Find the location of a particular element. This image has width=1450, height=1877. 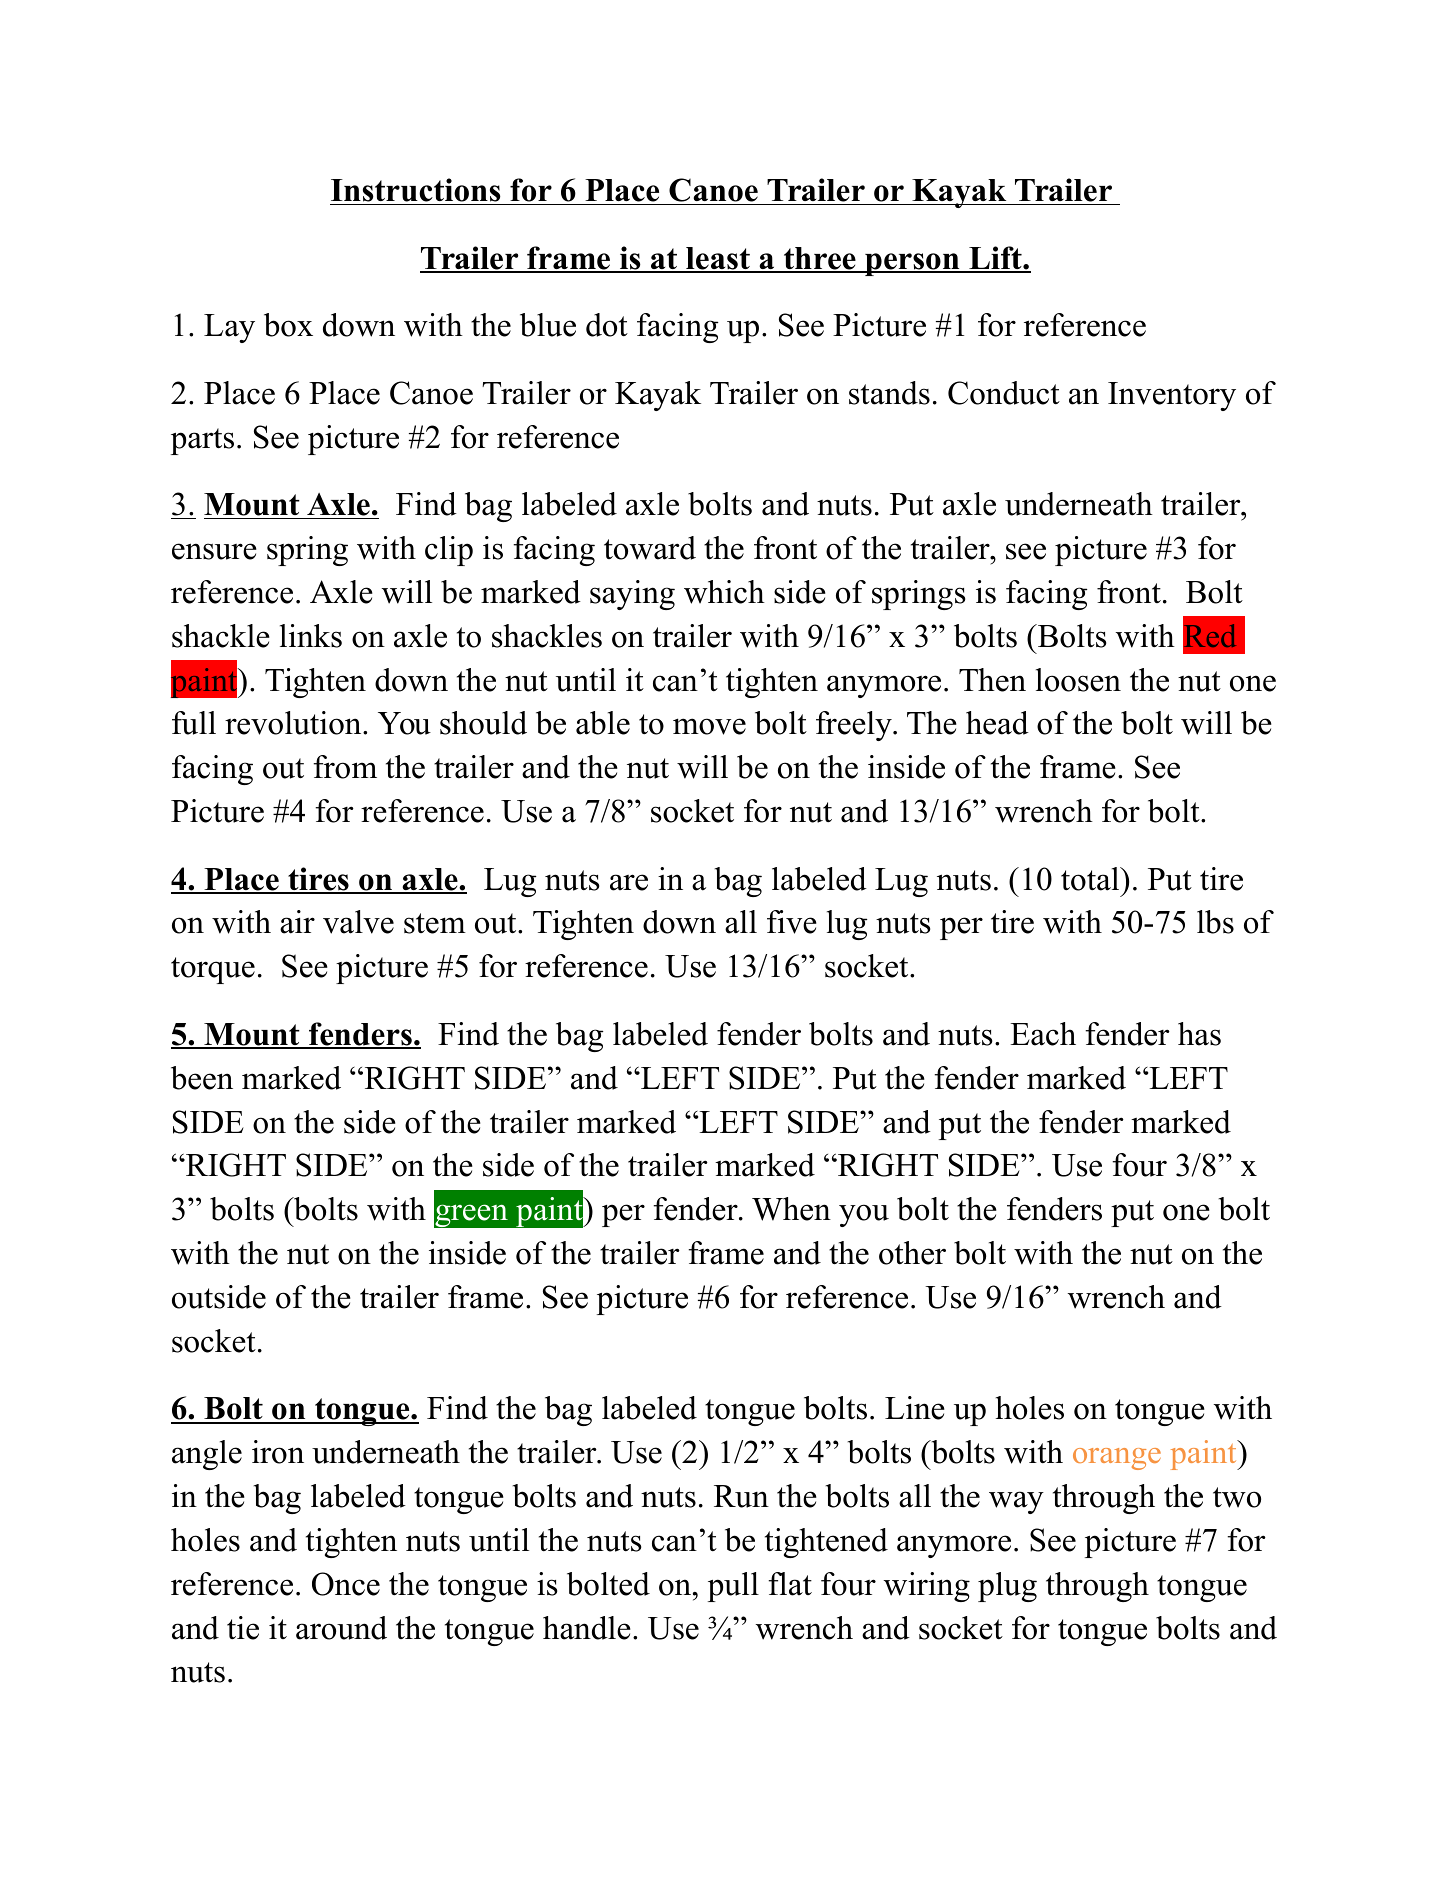

When is located at coordinates (791, 1209).
